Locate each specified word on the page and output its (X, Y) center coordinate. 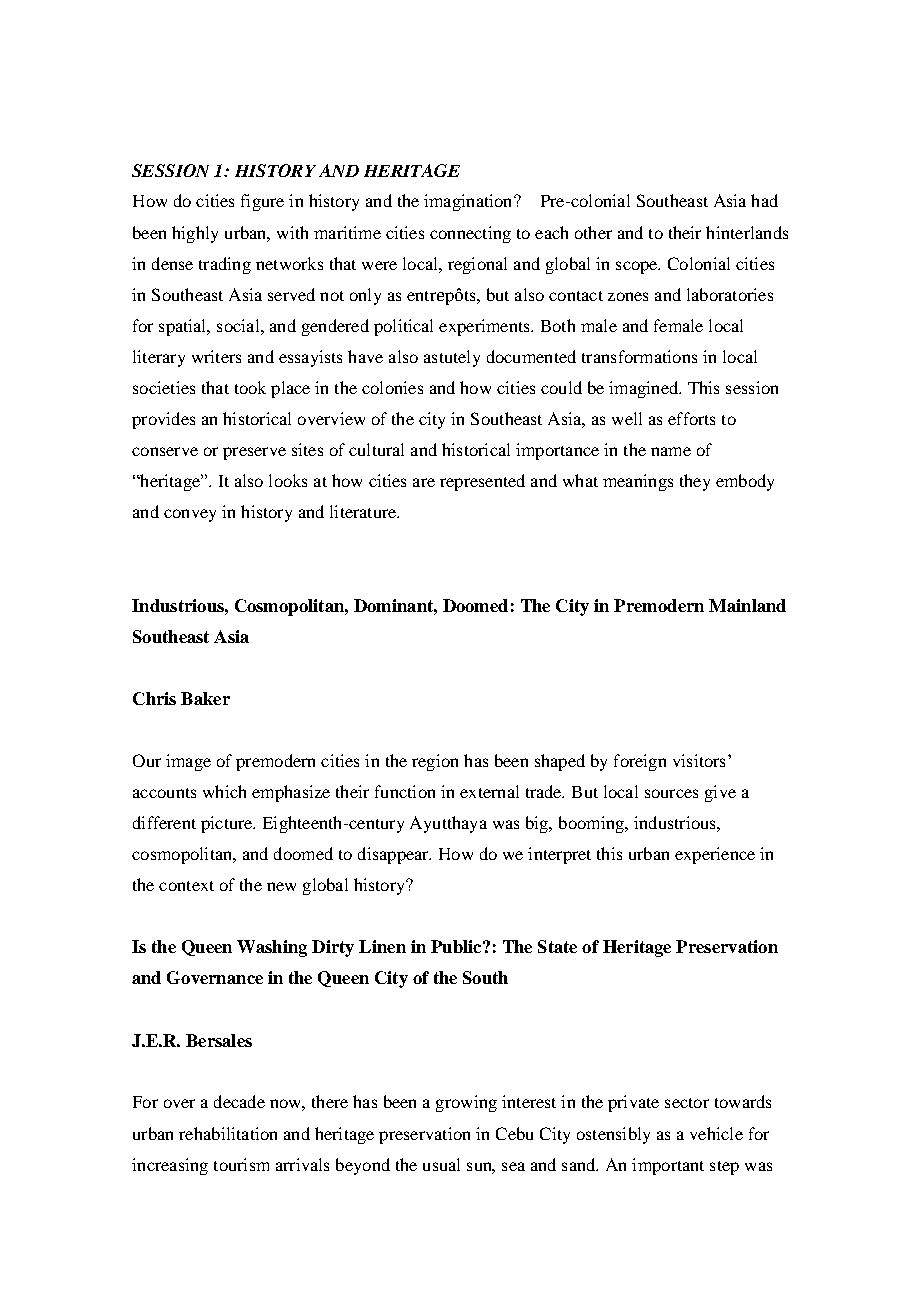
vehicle (716, 1133)
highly (195, 234)
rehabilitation (228, 1133)
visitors (699, 760)
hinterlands (747, 232)
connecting (470, 234)
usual (441, 1164)
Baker (205, 698)
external (489, 791)
